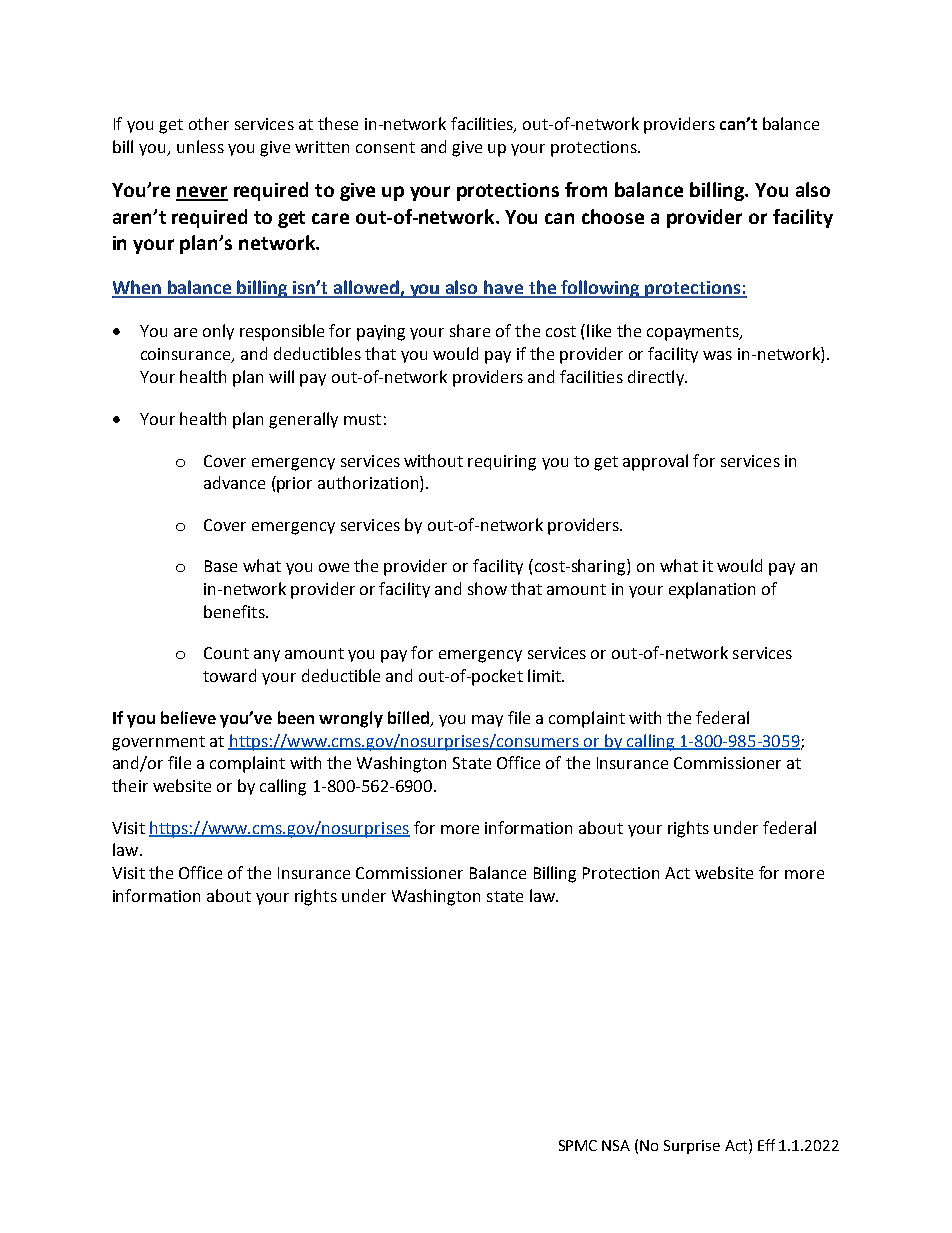 Image resolution: width=952 pixels, height=1233 pixels. What do you see at coordinates (766, 1145) in the screenshot?
I see `Eff` at bounding box center [766, 1145].
